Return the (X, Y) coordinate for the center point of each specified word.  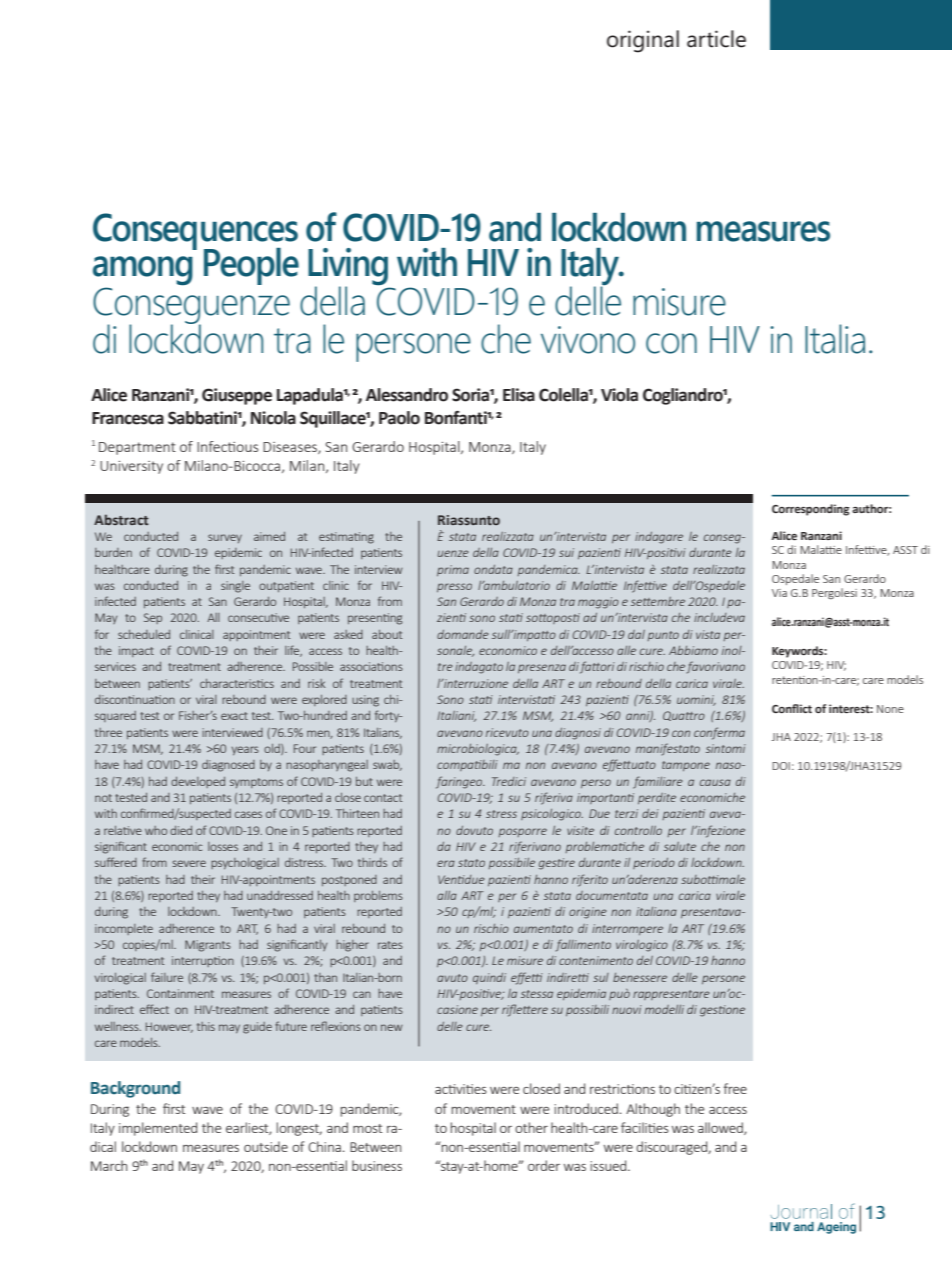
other (531, 1127)
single (235, 587)
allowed (721, 1128)
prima (453, 570)
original (643, 41)
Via (779, 593)
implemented (158, 1129)
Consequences (195, 232)
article (716, 39)
